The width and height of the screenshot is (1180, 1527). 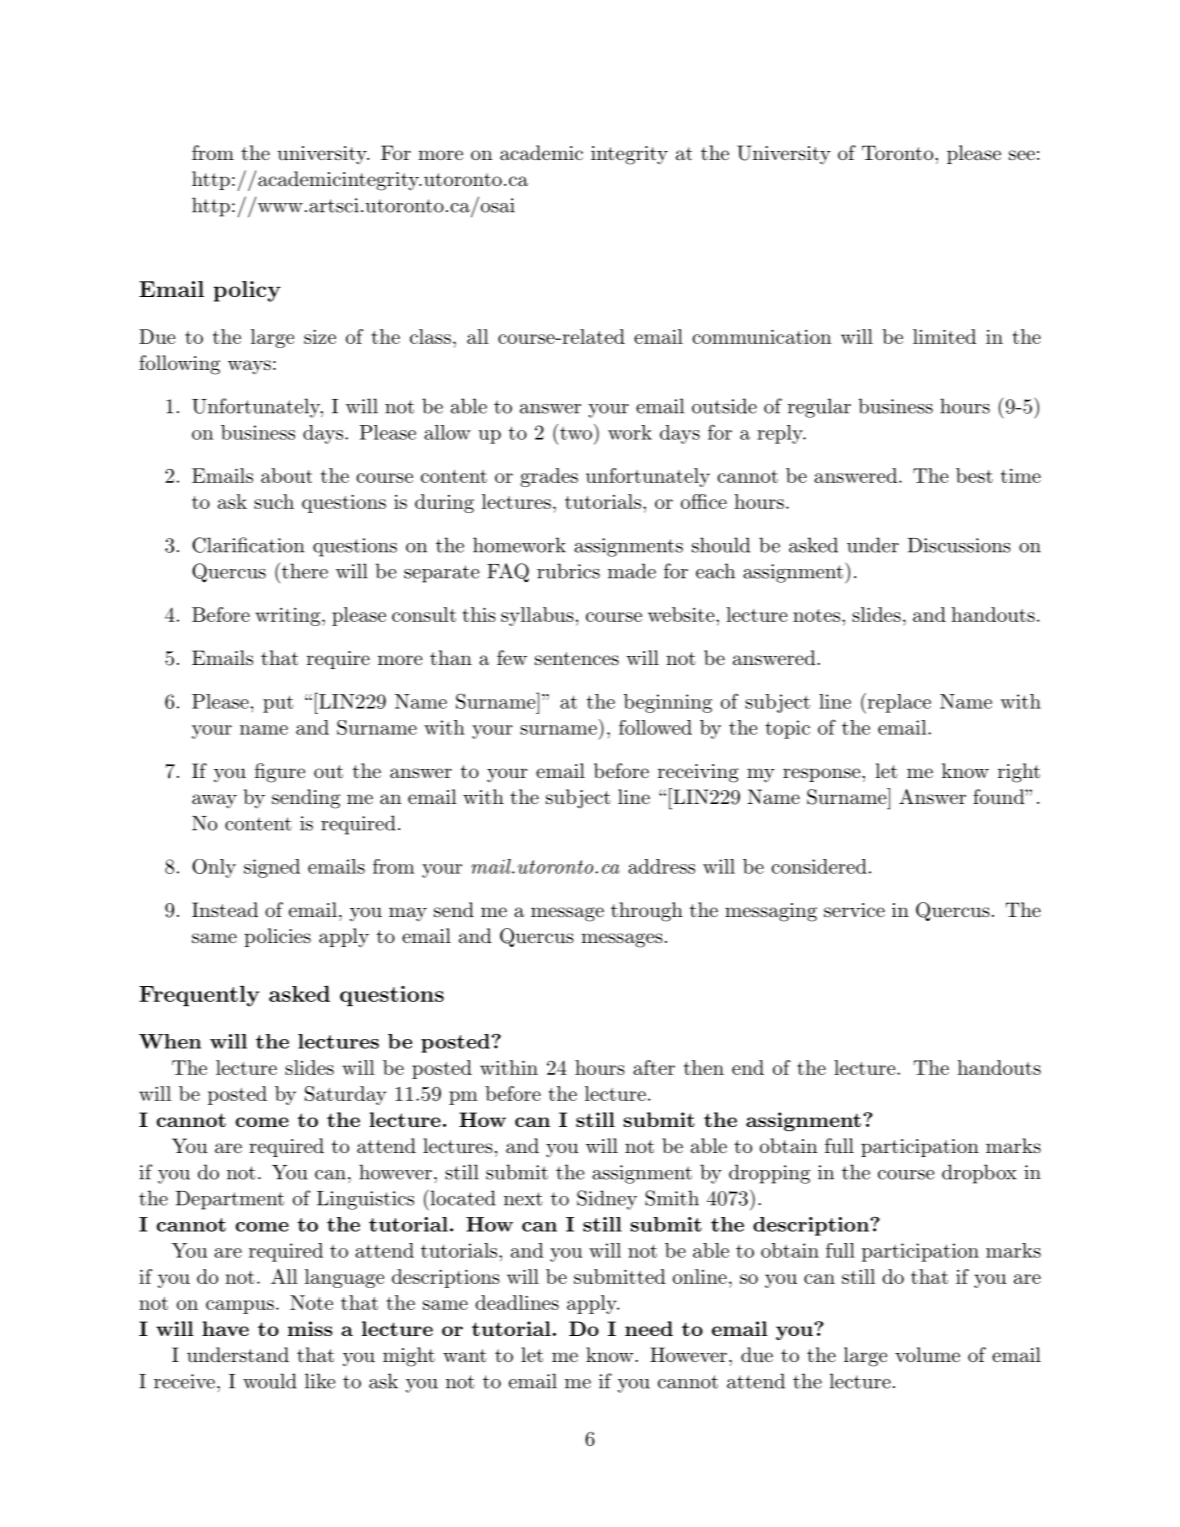 What do you see at coordinates (277, 937) in the screenshot?
I see `policies` at bounding box center [277, 937].
